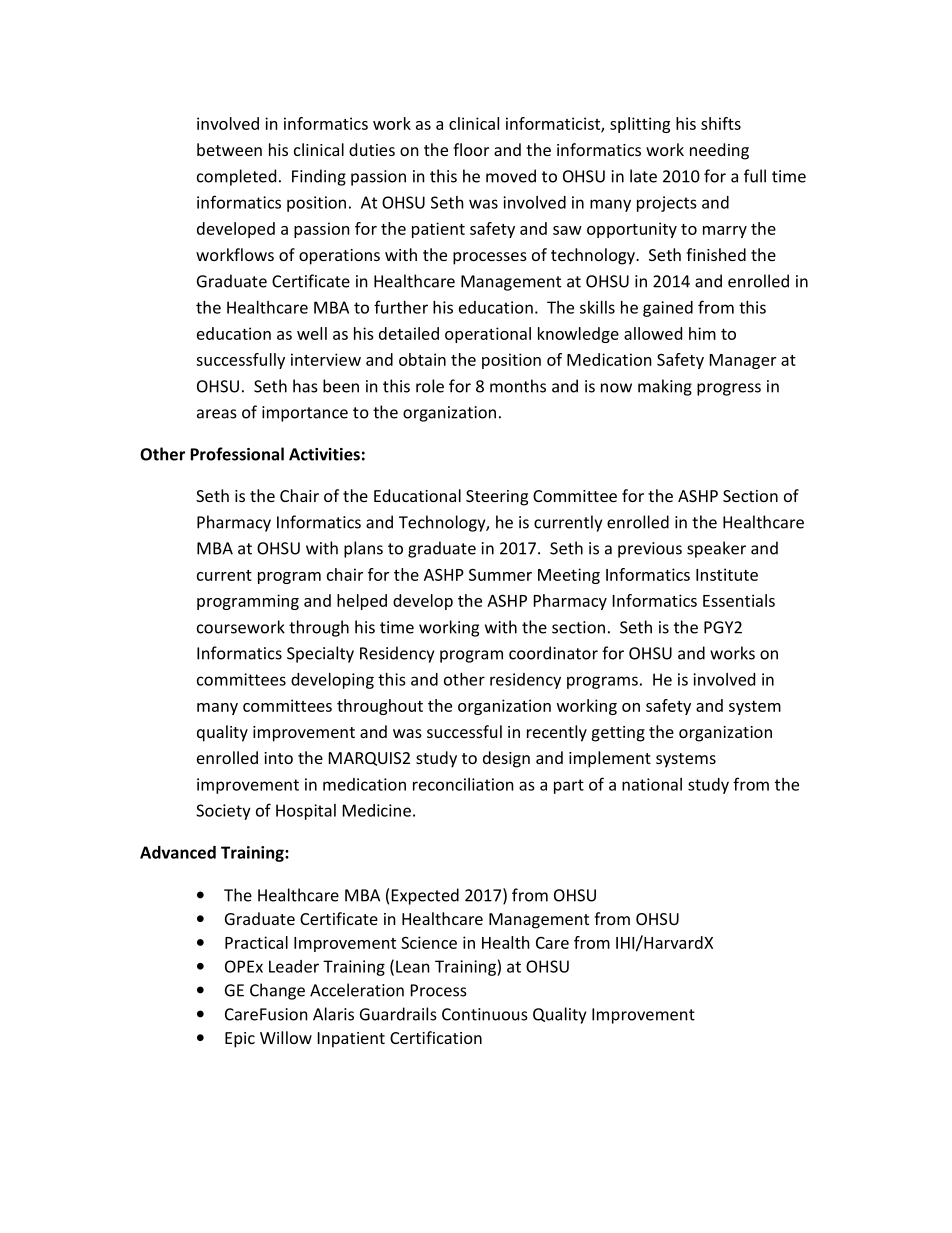  Describe the element at coordinates (665, 387) in the page. I see `making` at that location.
